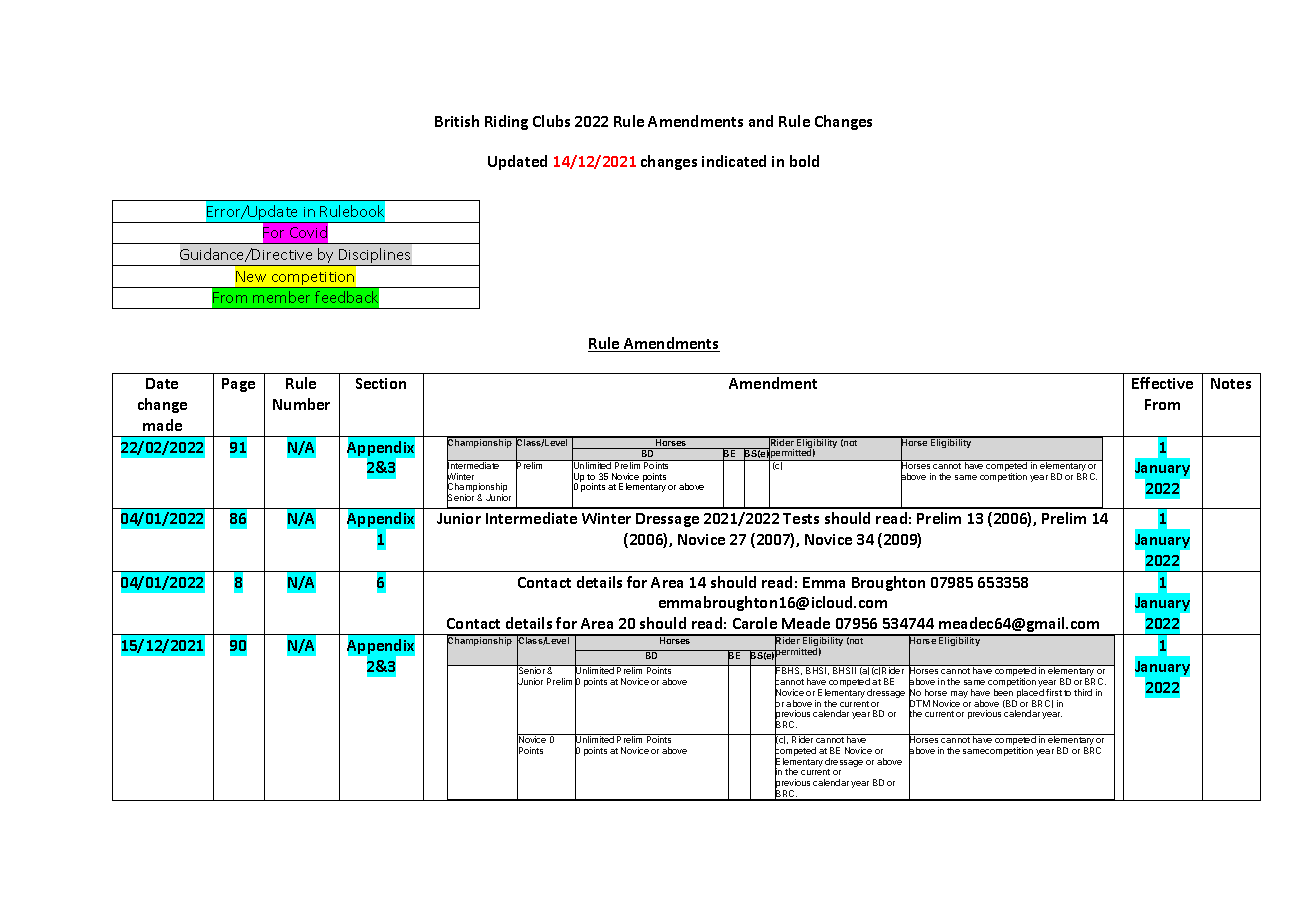 This image has height=924, width=1308. I want to click on Notes, so click(1231, 383).
